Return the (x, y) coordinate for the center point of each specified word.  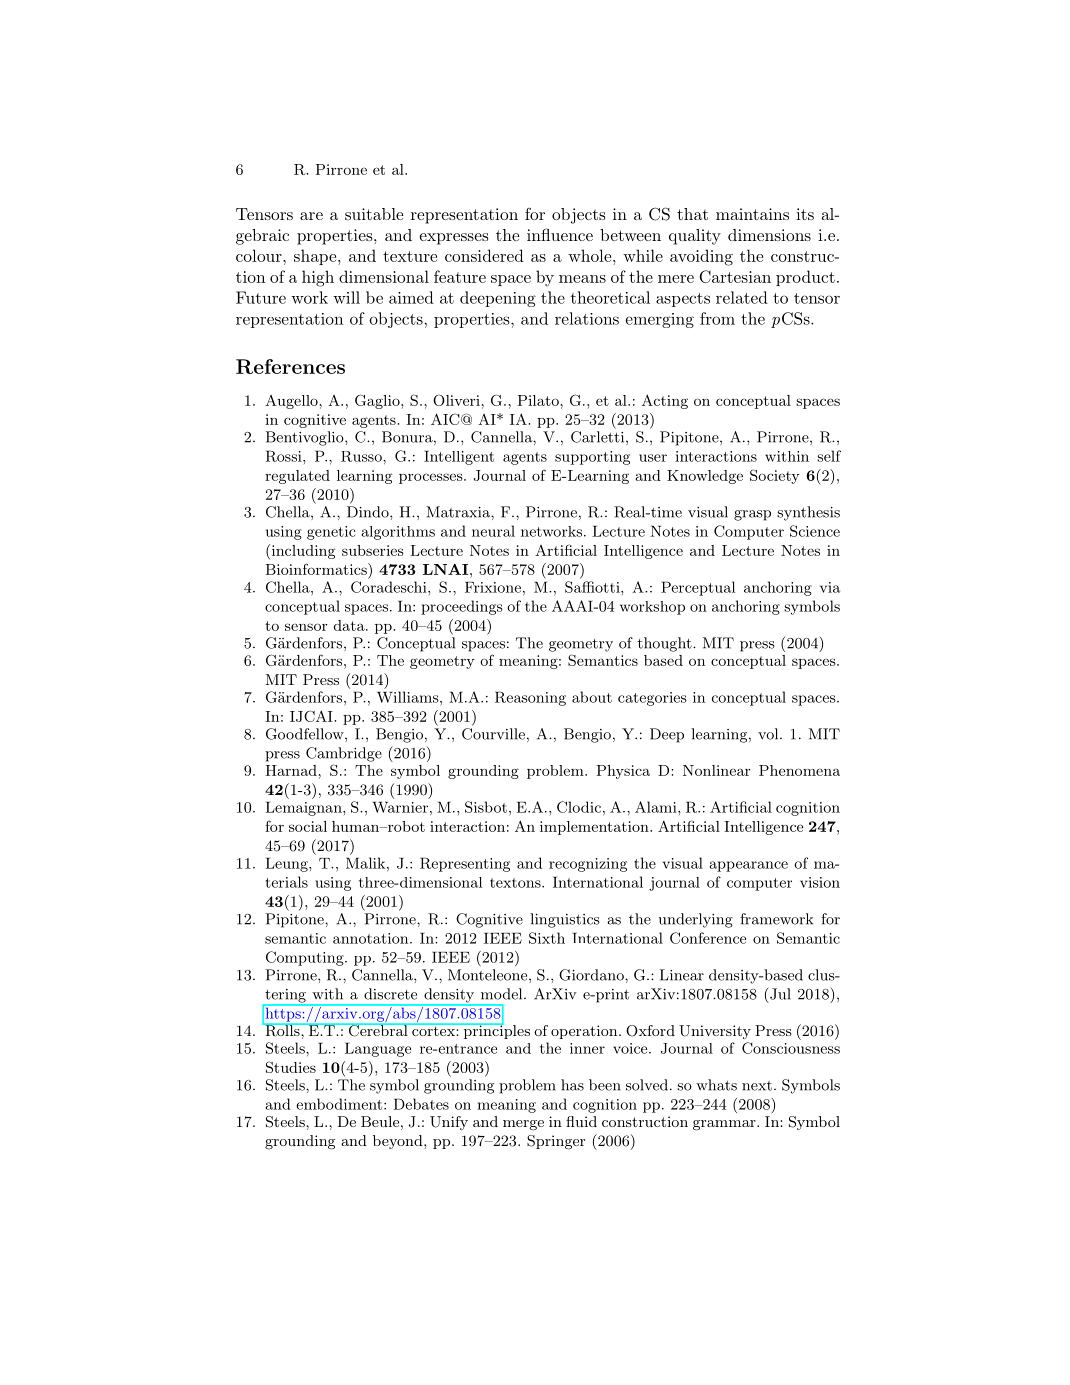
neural (493, 531)
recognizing (588, 865)
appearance (749, 866)
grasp (752, 515)
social (308, 826)
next (757, 1086)
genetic (331, 533)
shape (316, 257)
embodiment (340, 1104)
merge (523, 1125)
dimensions (769, 235)
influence (560, 234)
